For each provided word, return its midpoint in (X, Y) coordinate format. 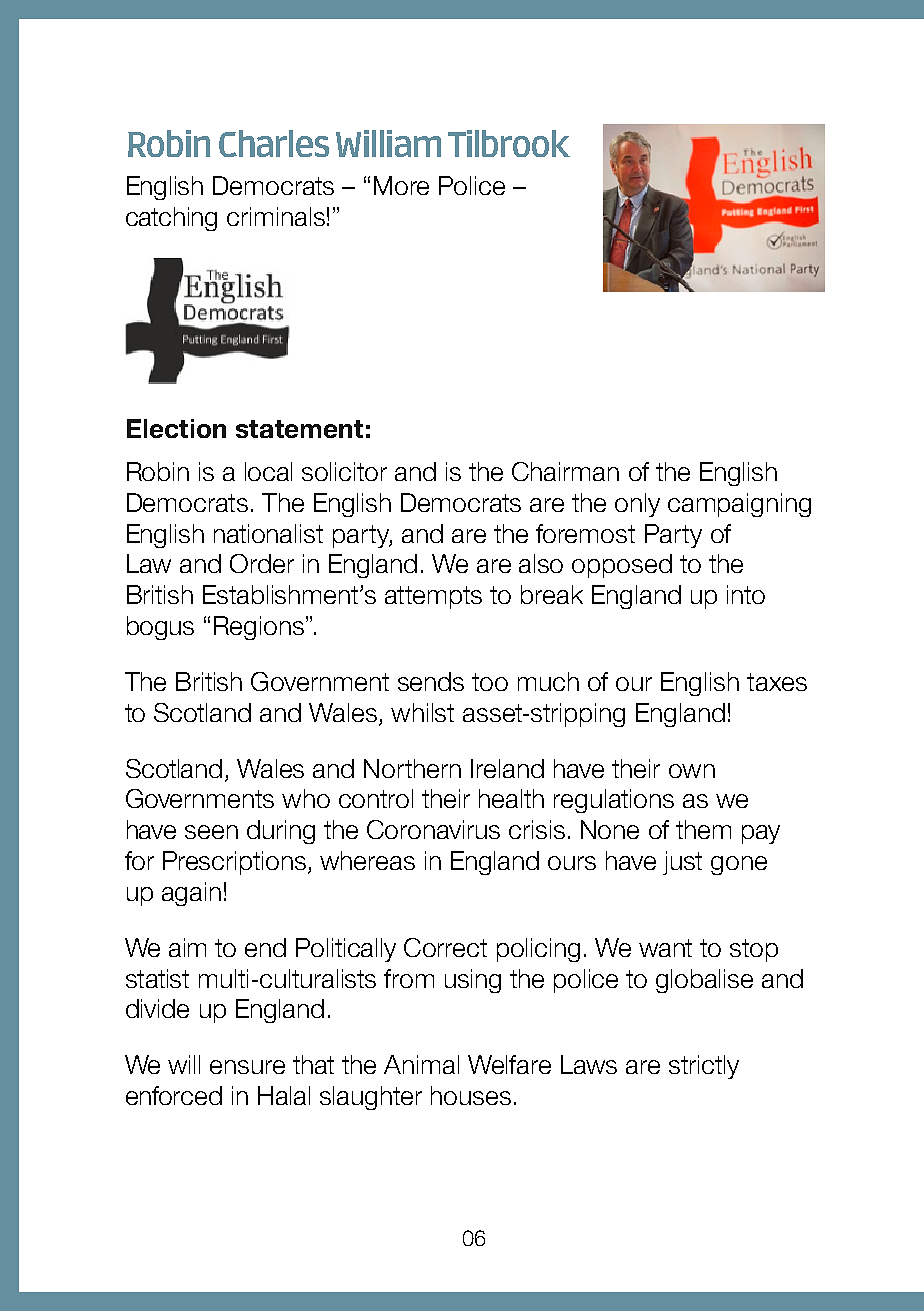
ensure (247, 1067)
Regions (259, 628)
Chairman (565, 471)
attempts (433, 597)
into (746, 594)
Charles (274, 143)
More (401, 185)
